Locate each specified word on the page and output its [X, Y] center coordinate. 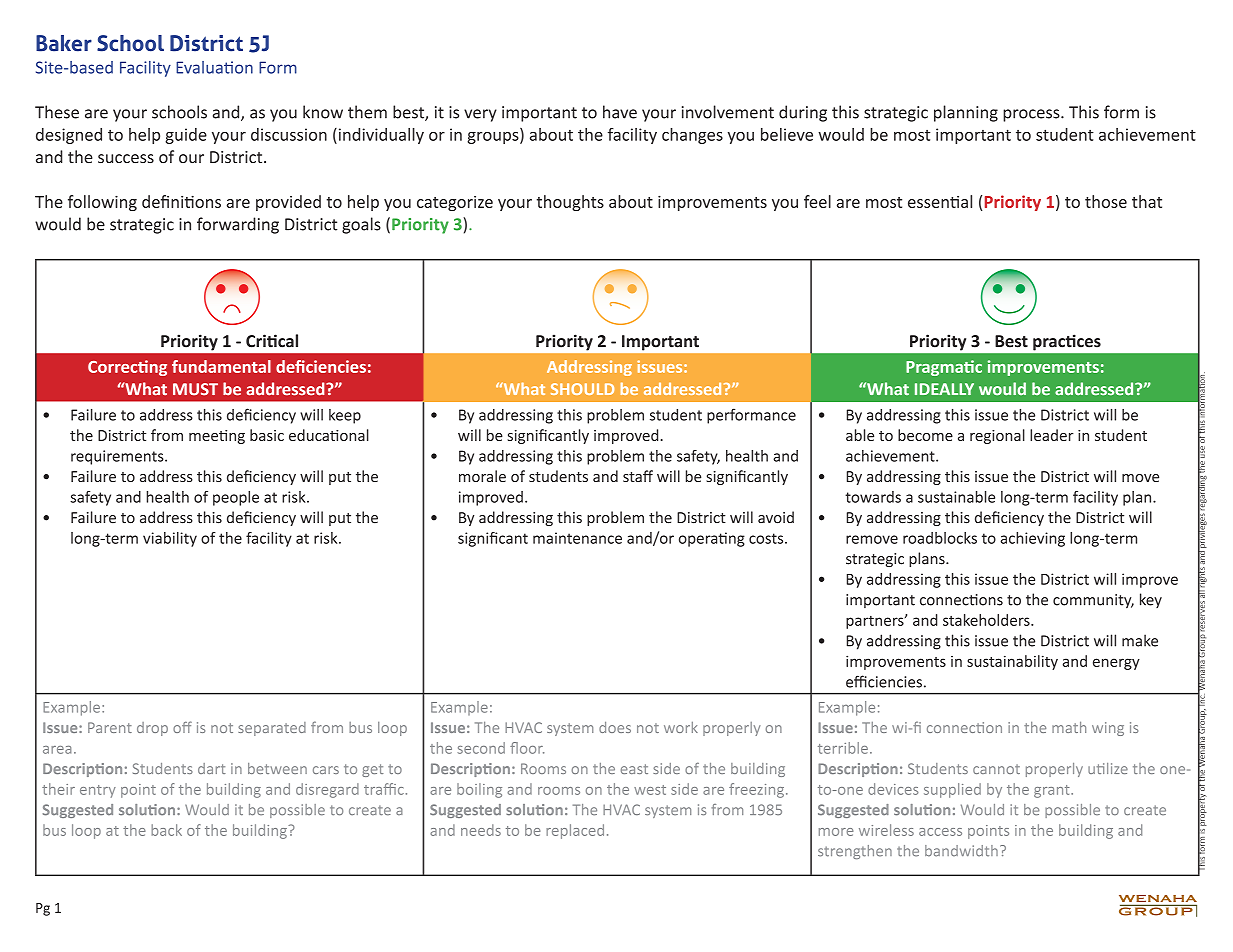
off [182, 727]
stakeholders [987, 620]
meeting [217, 437]
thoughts [570, 203]
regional [997, 436]
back [166, 830]
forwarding [238, 225]
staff [638, 476]
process [1032, 115]
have [620, 112]
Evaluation [214, 67]
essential [940, 201]
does [615, 727]
